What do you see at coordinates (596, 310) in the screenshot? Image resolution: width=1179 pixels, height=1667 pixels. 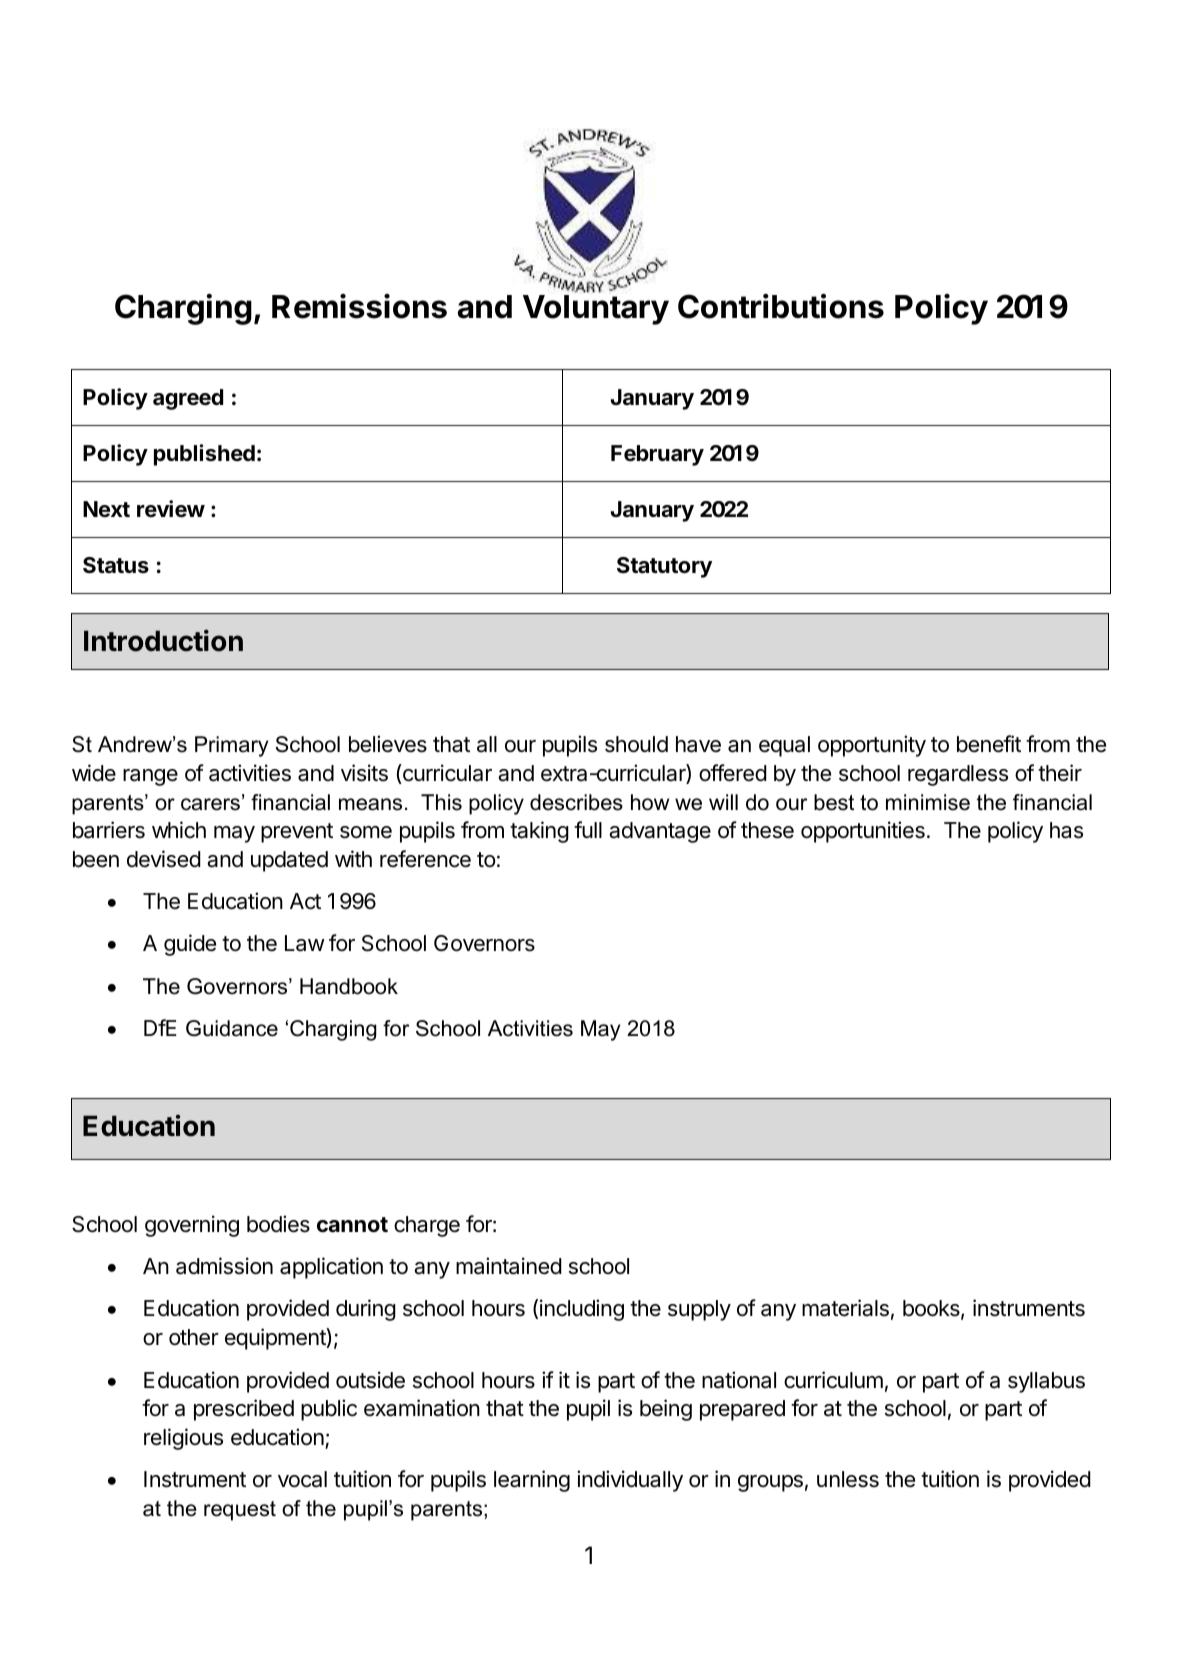 I see `Voluntary` at bounding box center [596, 310].
